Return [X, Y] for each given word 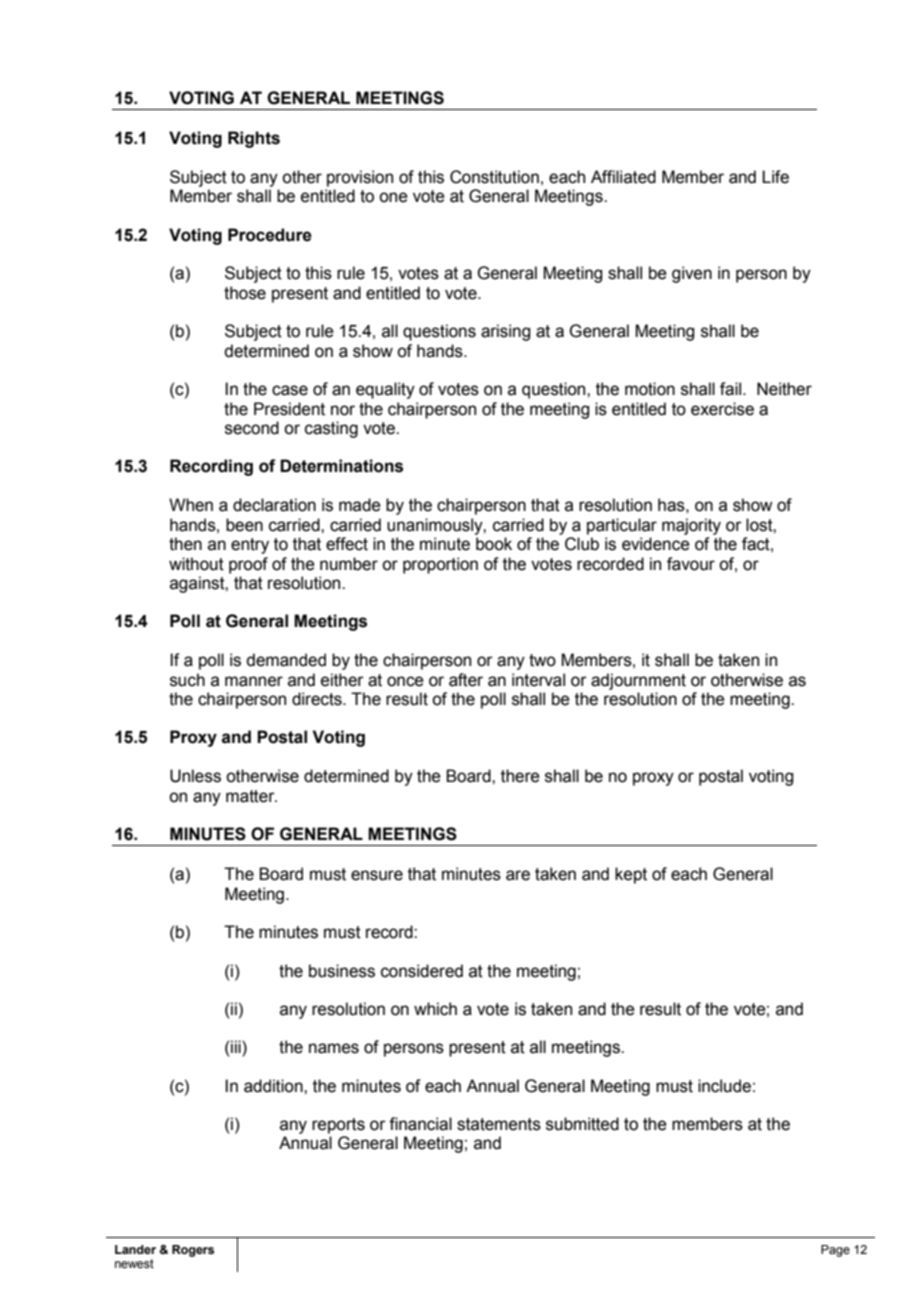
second [252, 428]
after [466, 680]
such [187, 680]
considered [422, 971]
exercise [722, 409]
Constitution [494, 177]
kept [631, 875]
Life [775, 177]
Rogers [193, 1251]
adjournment [638, 681]
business [342, 971]
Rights [254, 139]
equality [385, 390]
